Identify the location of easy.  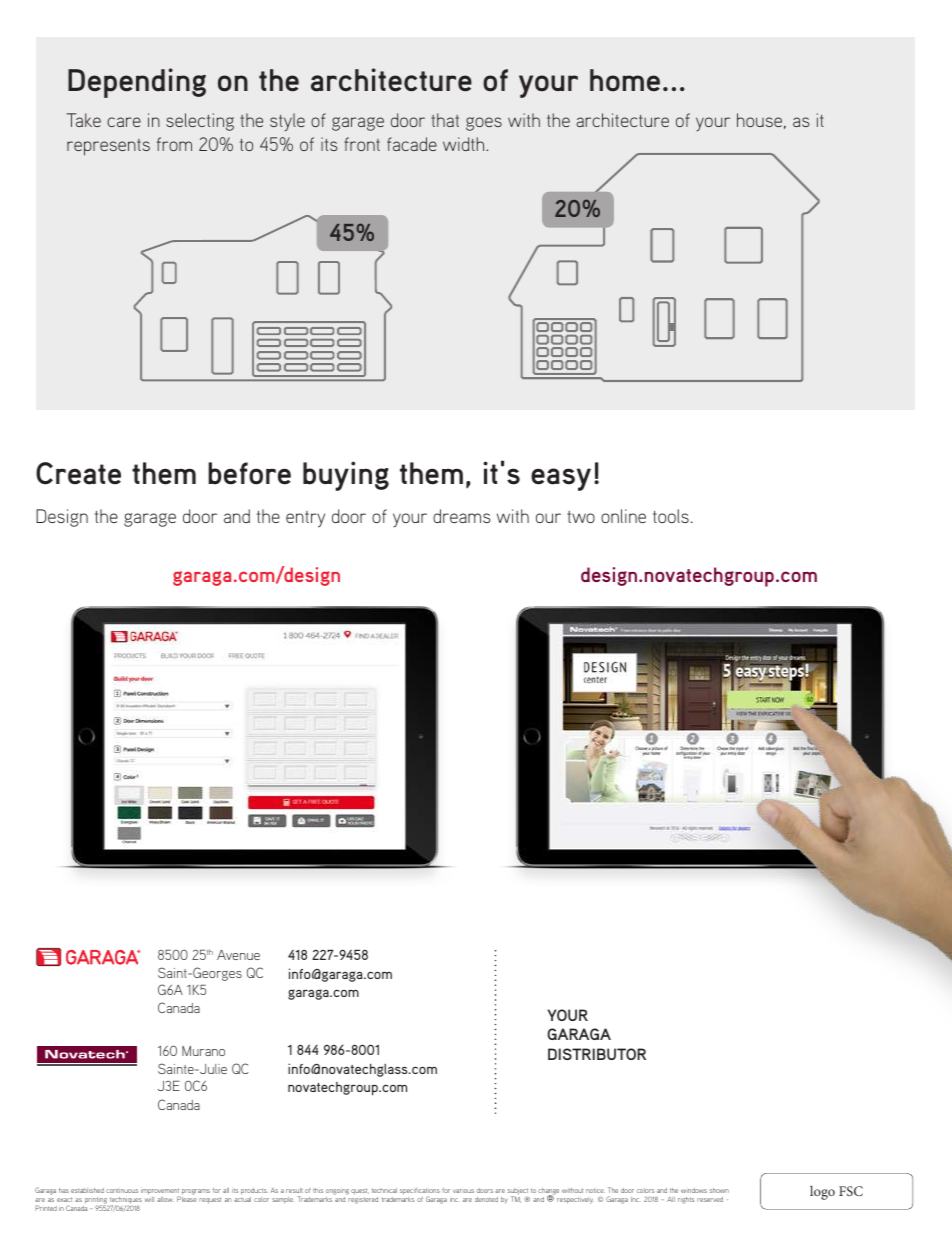
(561, 479).
